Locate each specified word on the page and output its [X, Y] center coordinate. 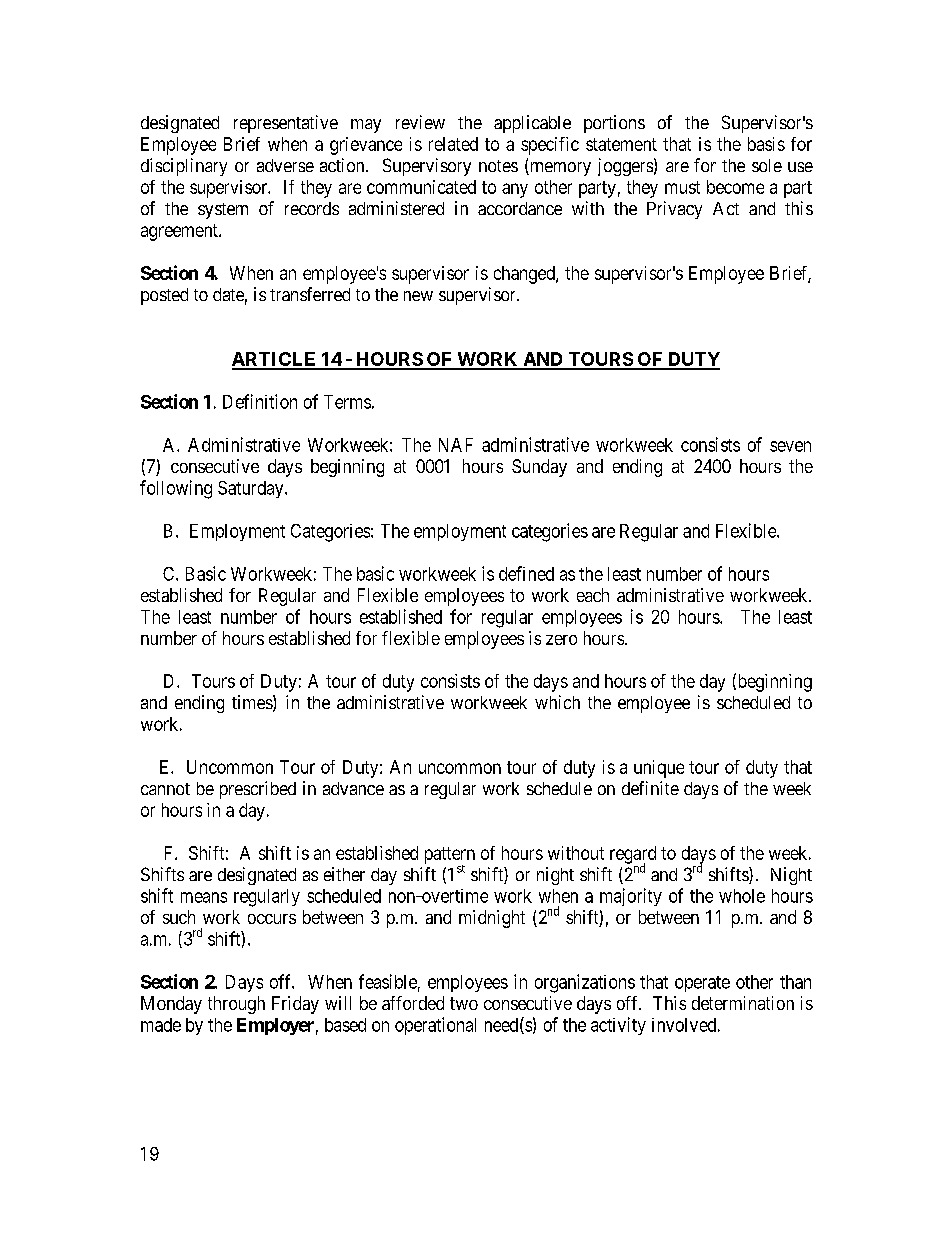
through [236, 1005]
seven [790, 446]
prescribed [258, 790]
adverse [285, 165]
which [557, 702]
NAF [456, 445]
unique [659, 769]
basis [766, 144]
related [453, 144]
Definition [260, 401]
